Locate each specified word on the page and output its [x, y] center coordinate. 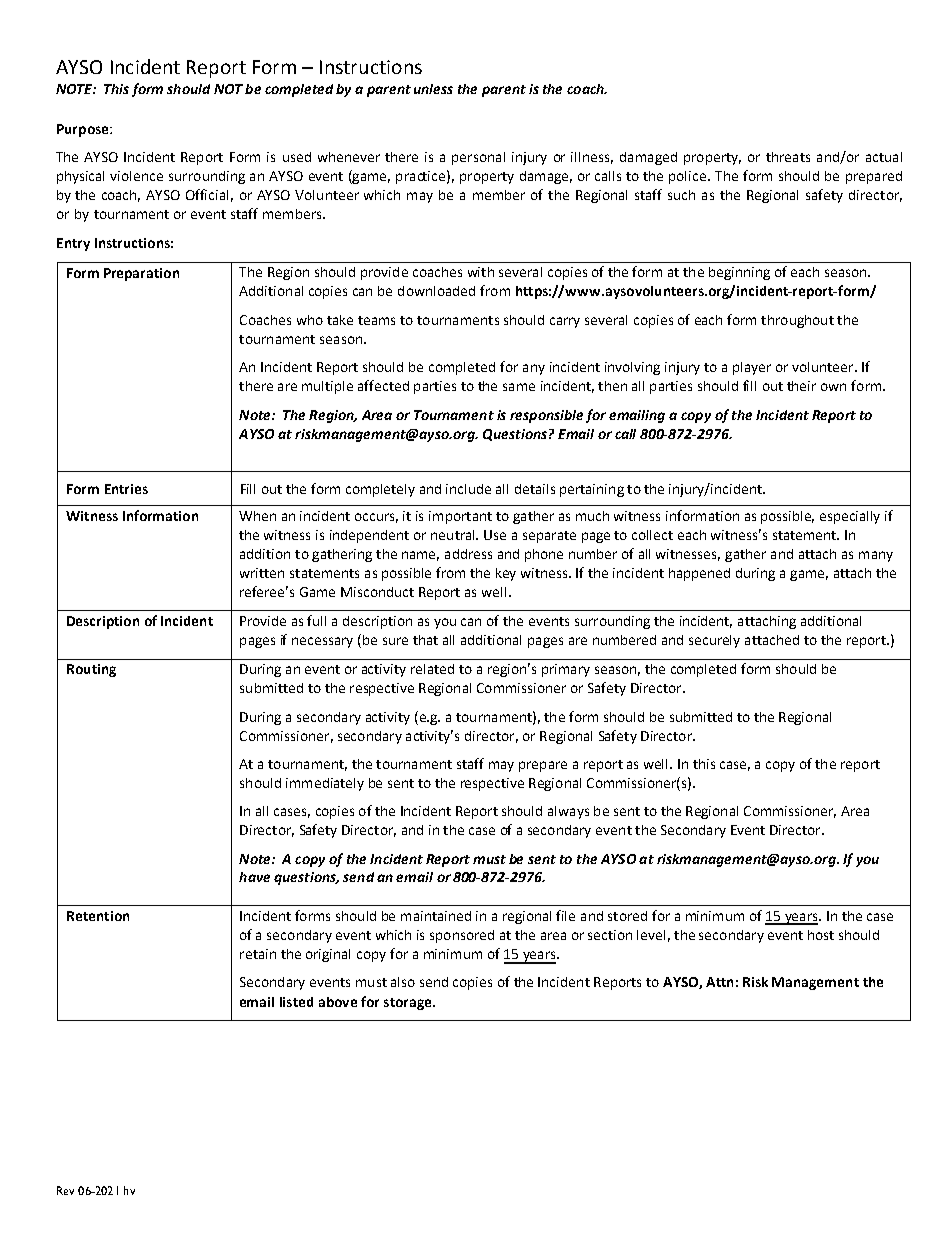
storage [409, 1004]
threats [788, 157]
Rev [65, 1190]
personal [478, 158]
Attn [719, 982]
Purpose [84, 130]
